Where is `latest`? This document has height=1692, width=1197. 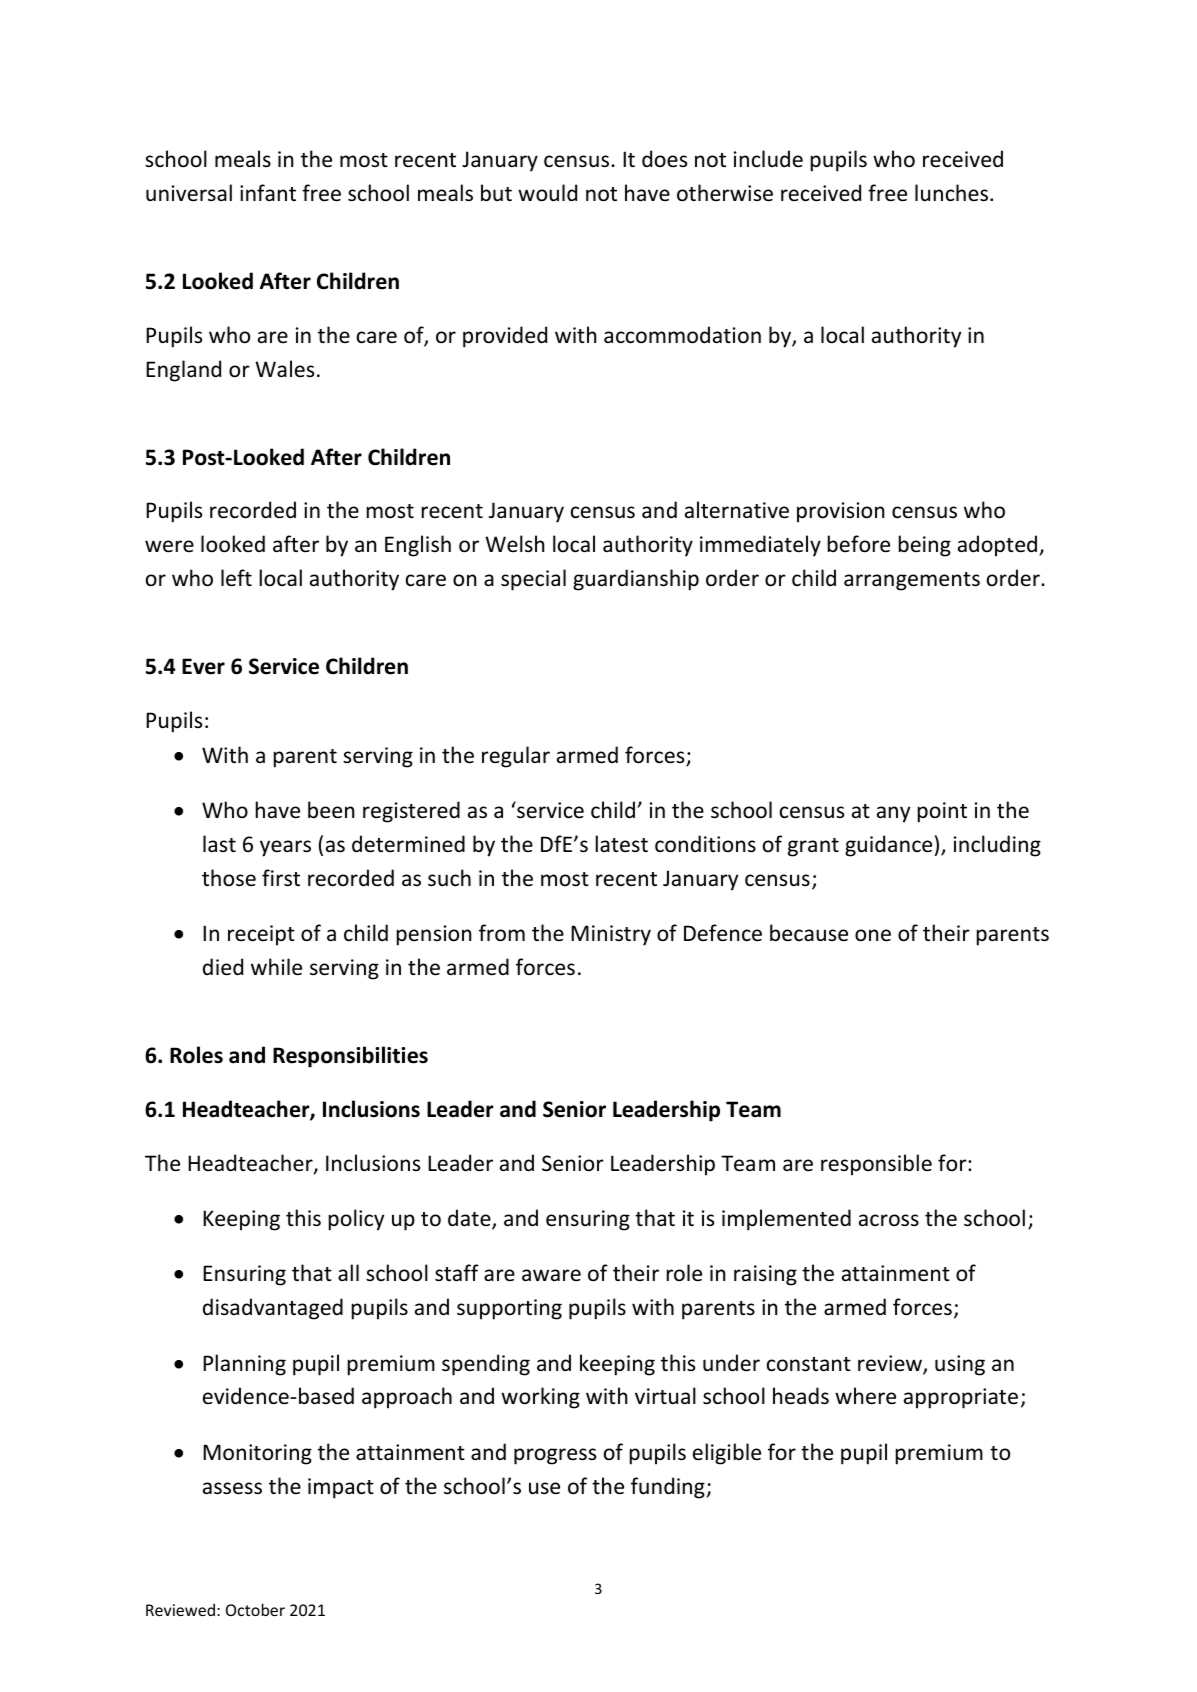
latest is located at coordinates (622, 844).
